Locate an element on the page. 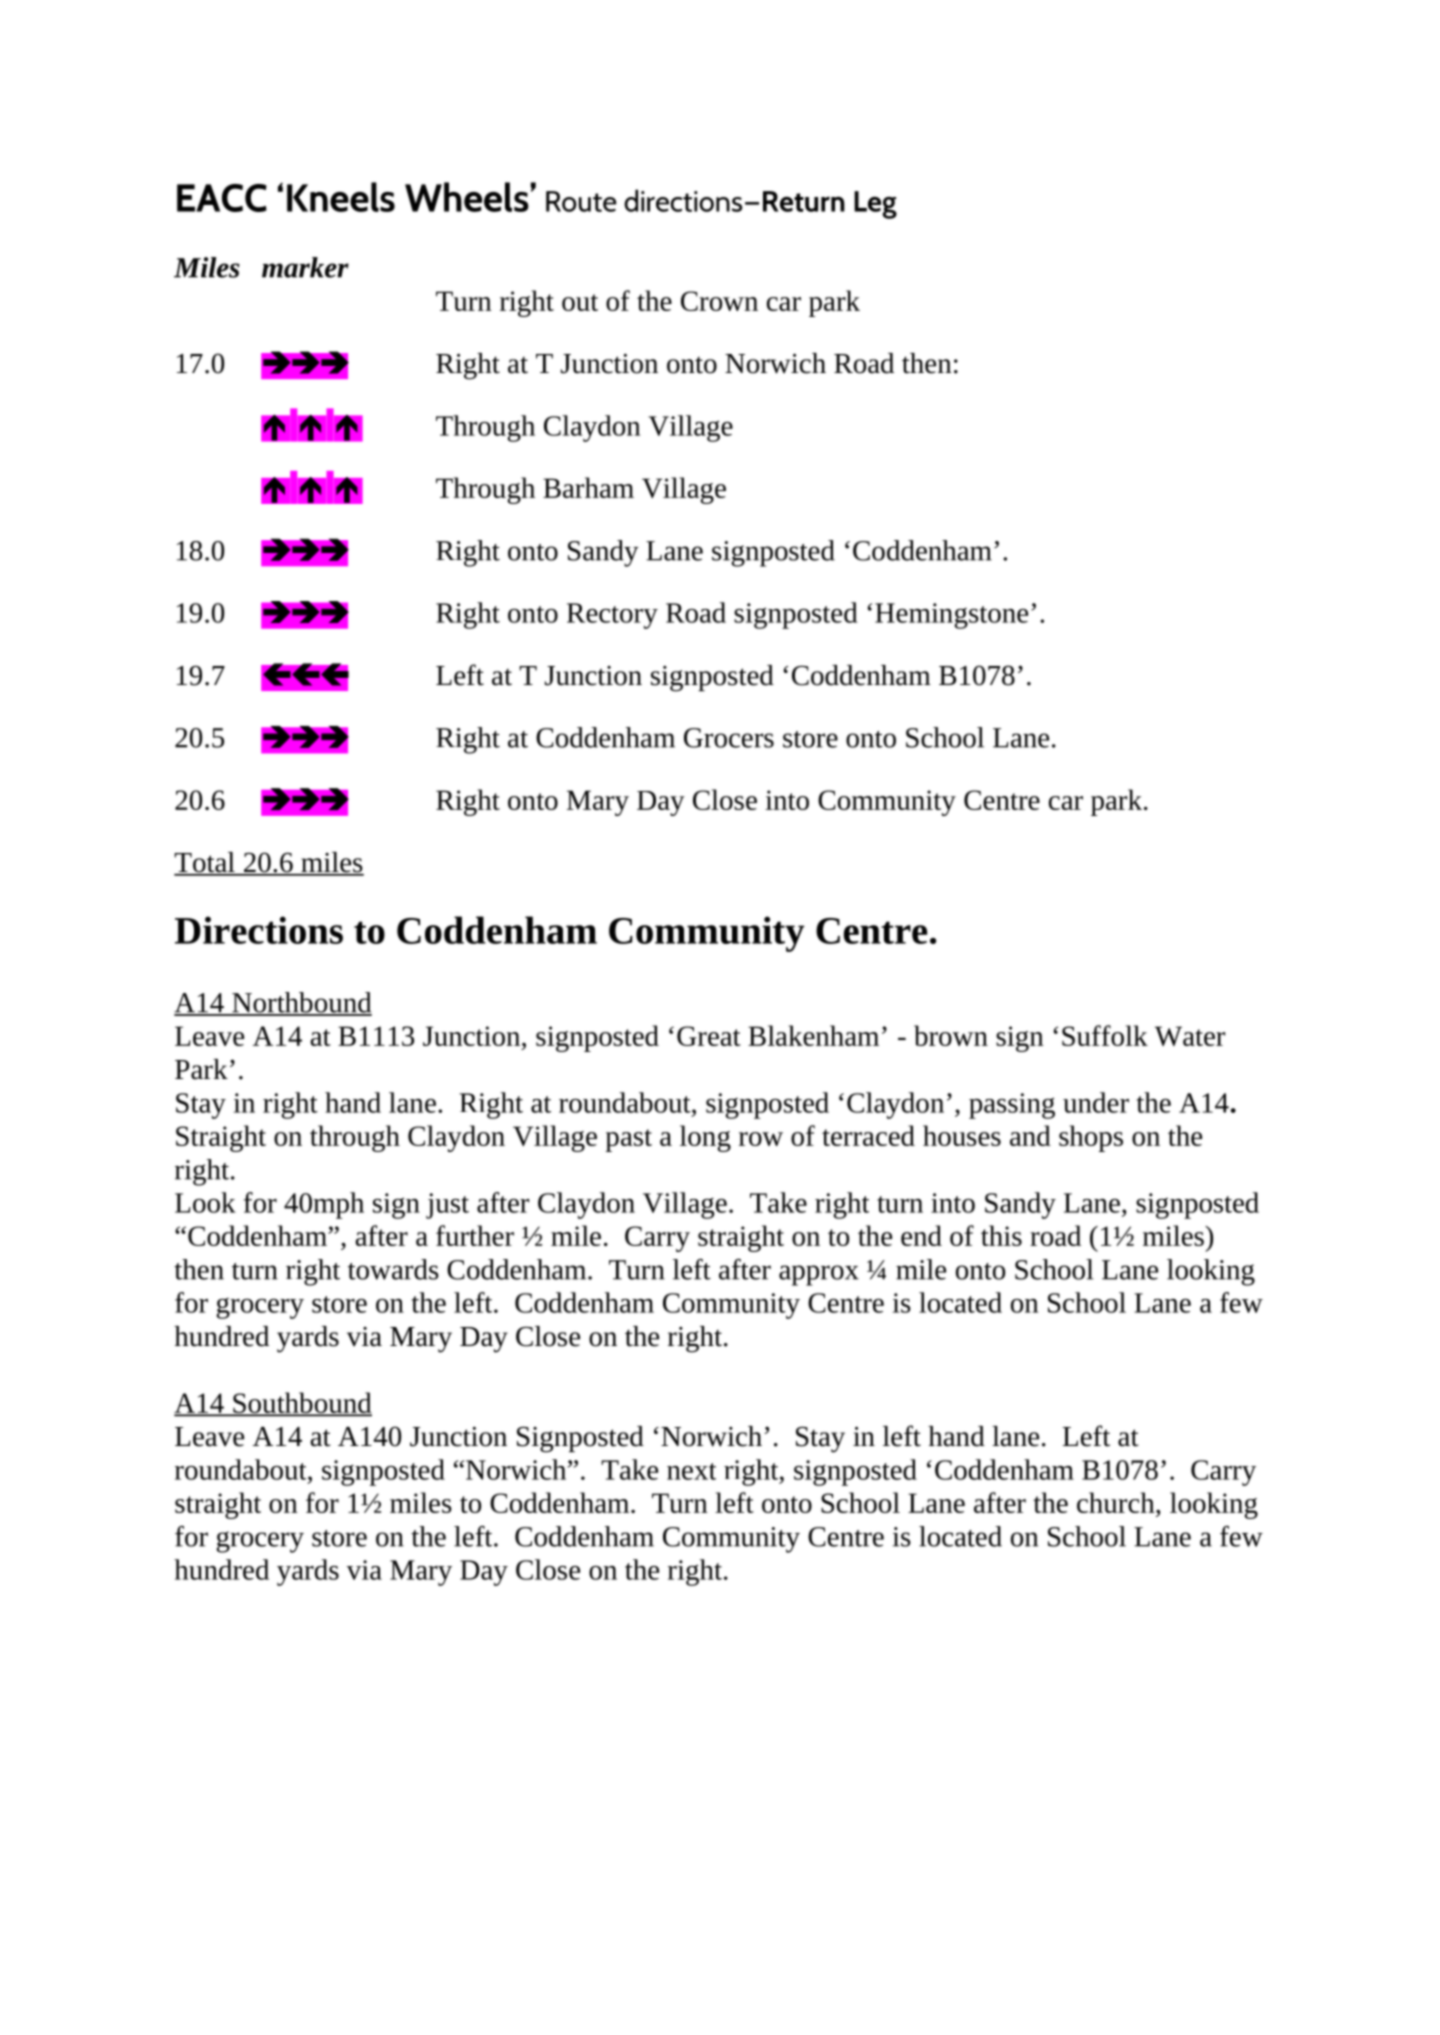 The width and height of the image is (1440, 2035). under is located at coordinates (1096, 1102).
